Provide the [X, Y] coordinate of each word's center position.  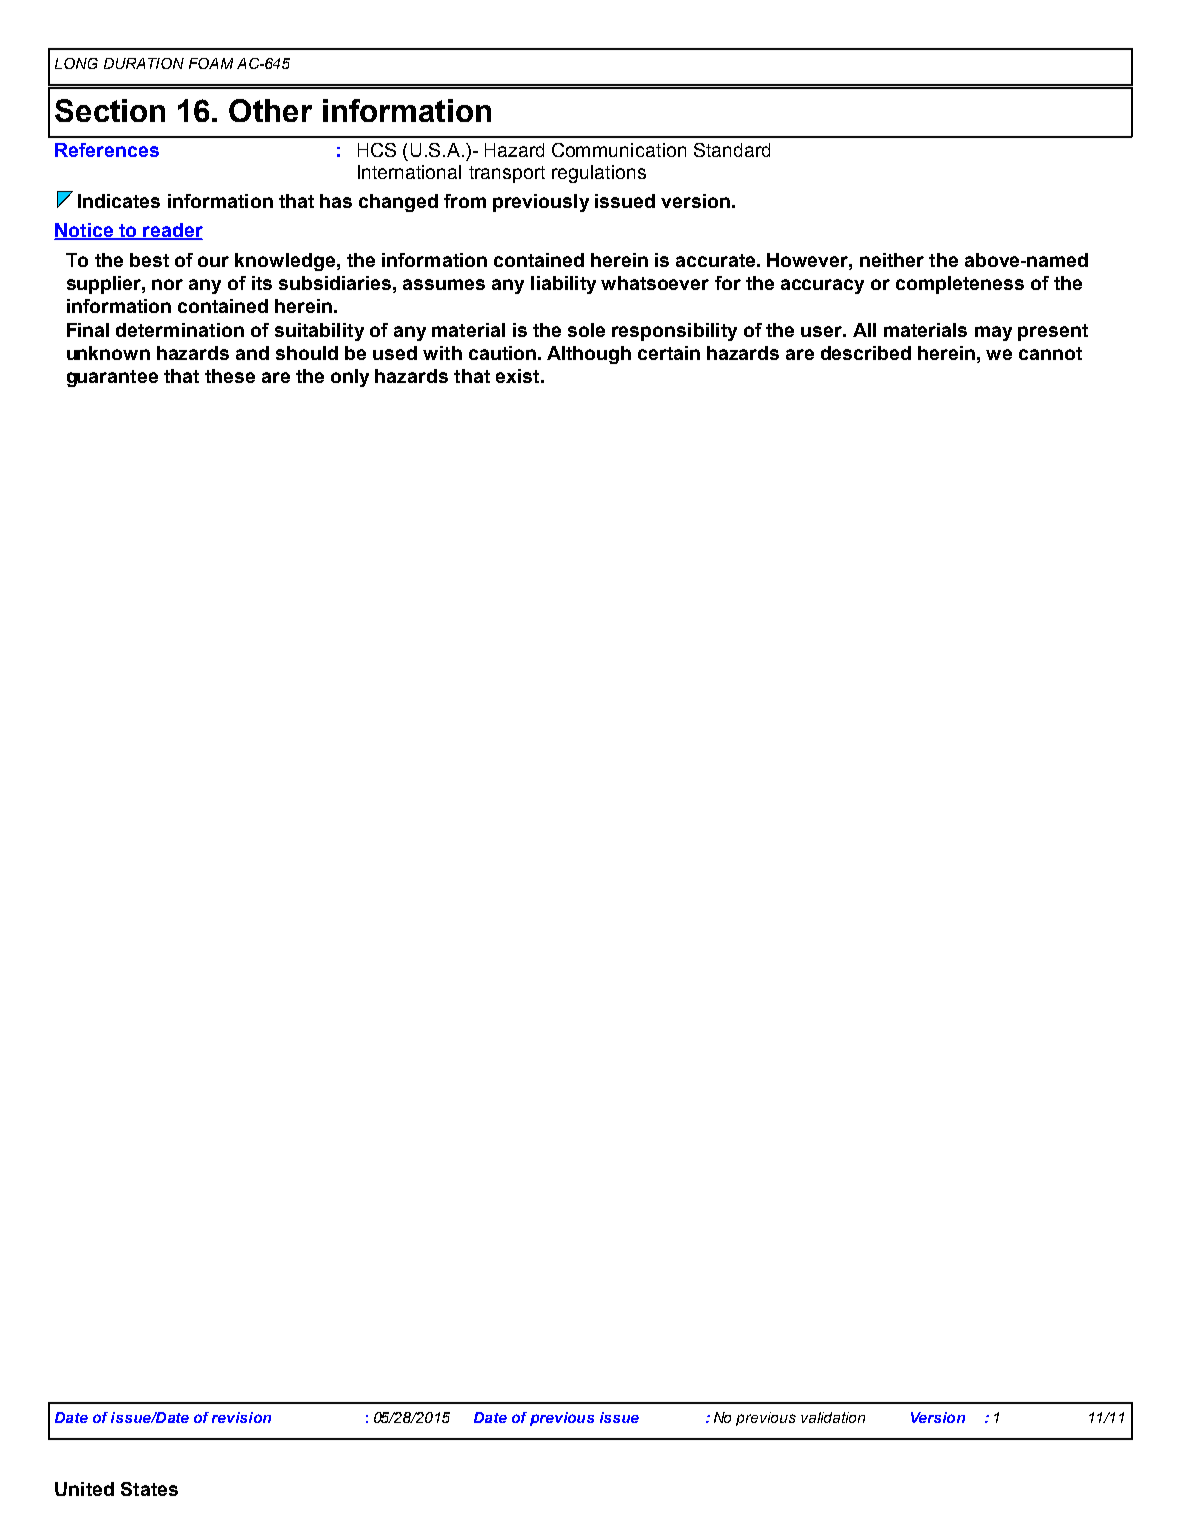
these [230, 376]
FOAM [211, 63]
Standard [732, 150]
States [149, 1489]
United [84, 1489]
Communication [619, 150]
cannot [1050, 353]
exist [519, 376]
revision [241, 1417]
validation [833, 1417]
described [866, 353]
